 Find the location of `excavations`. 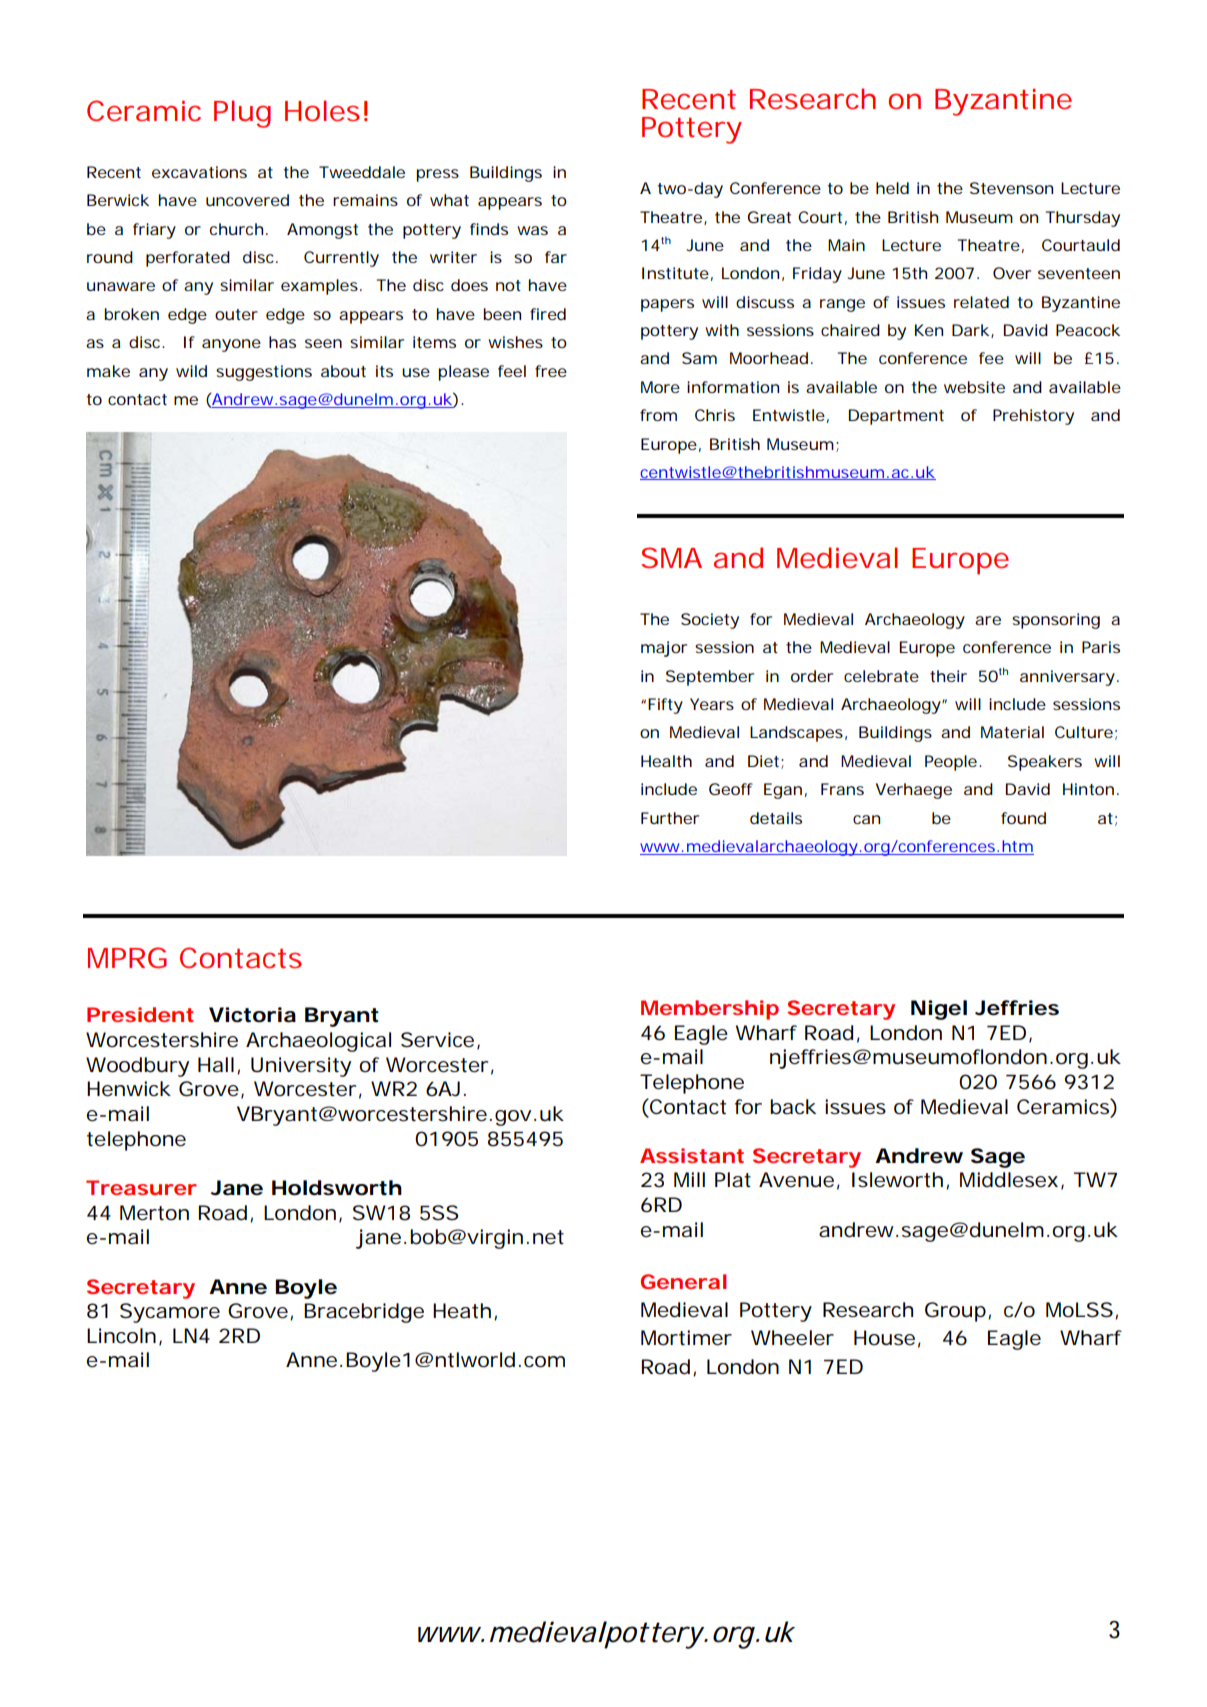

excavations is located at coordinates (199, 172).
